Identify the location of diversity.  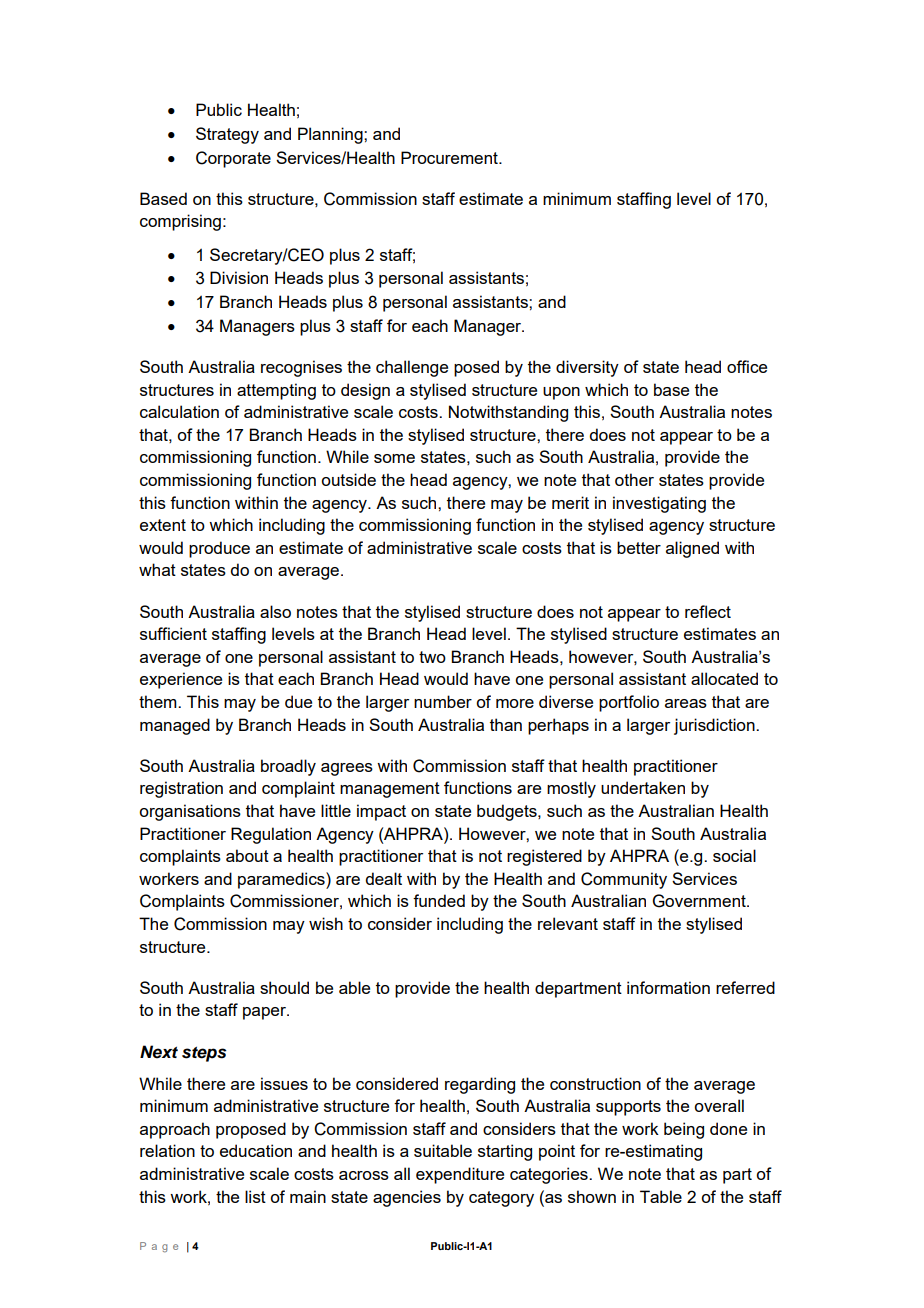
(587, 368).
